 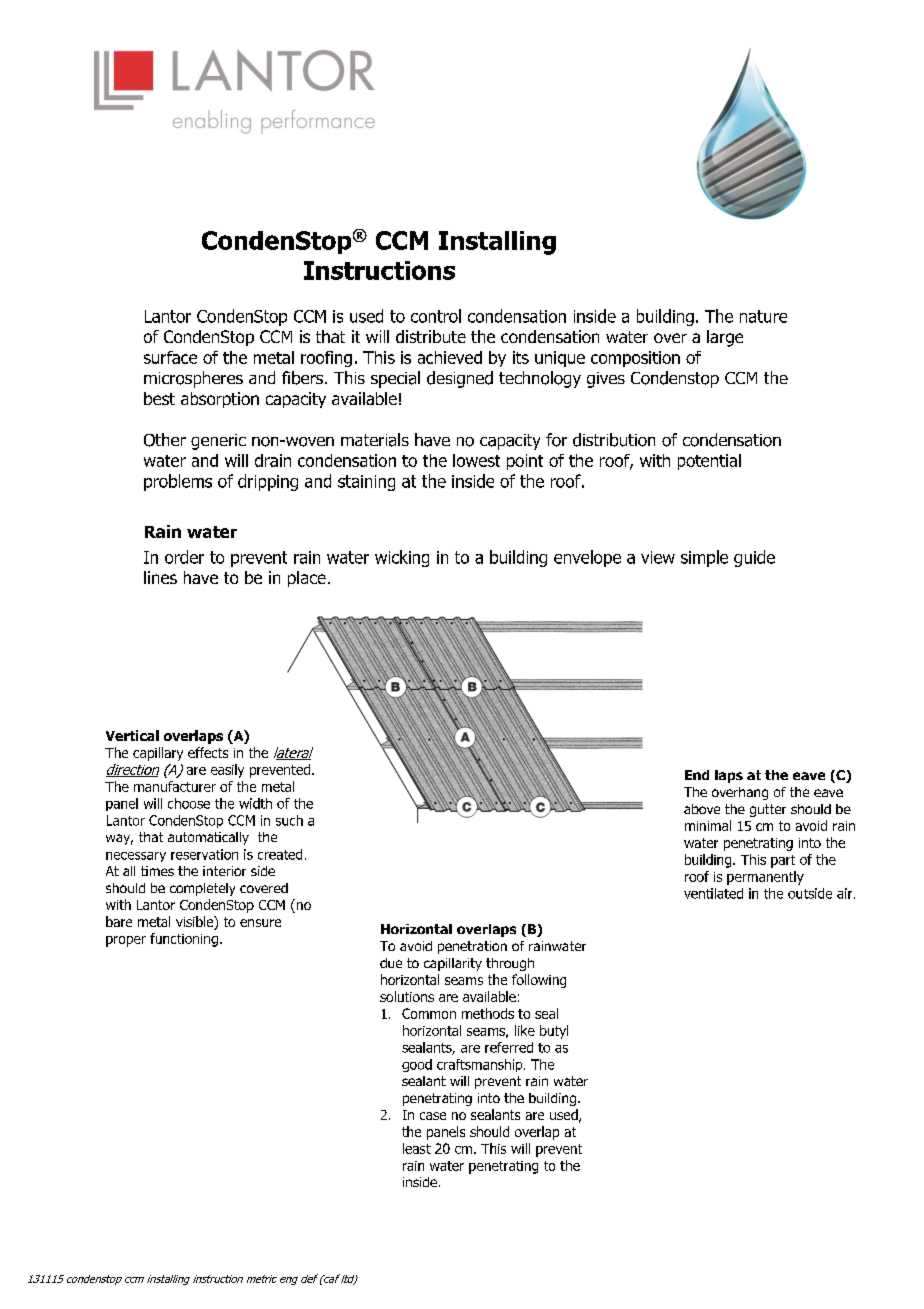 What do you see at coordinates (402, 558) in the image?
I see `wicking` at bounding box center [402, 558].
